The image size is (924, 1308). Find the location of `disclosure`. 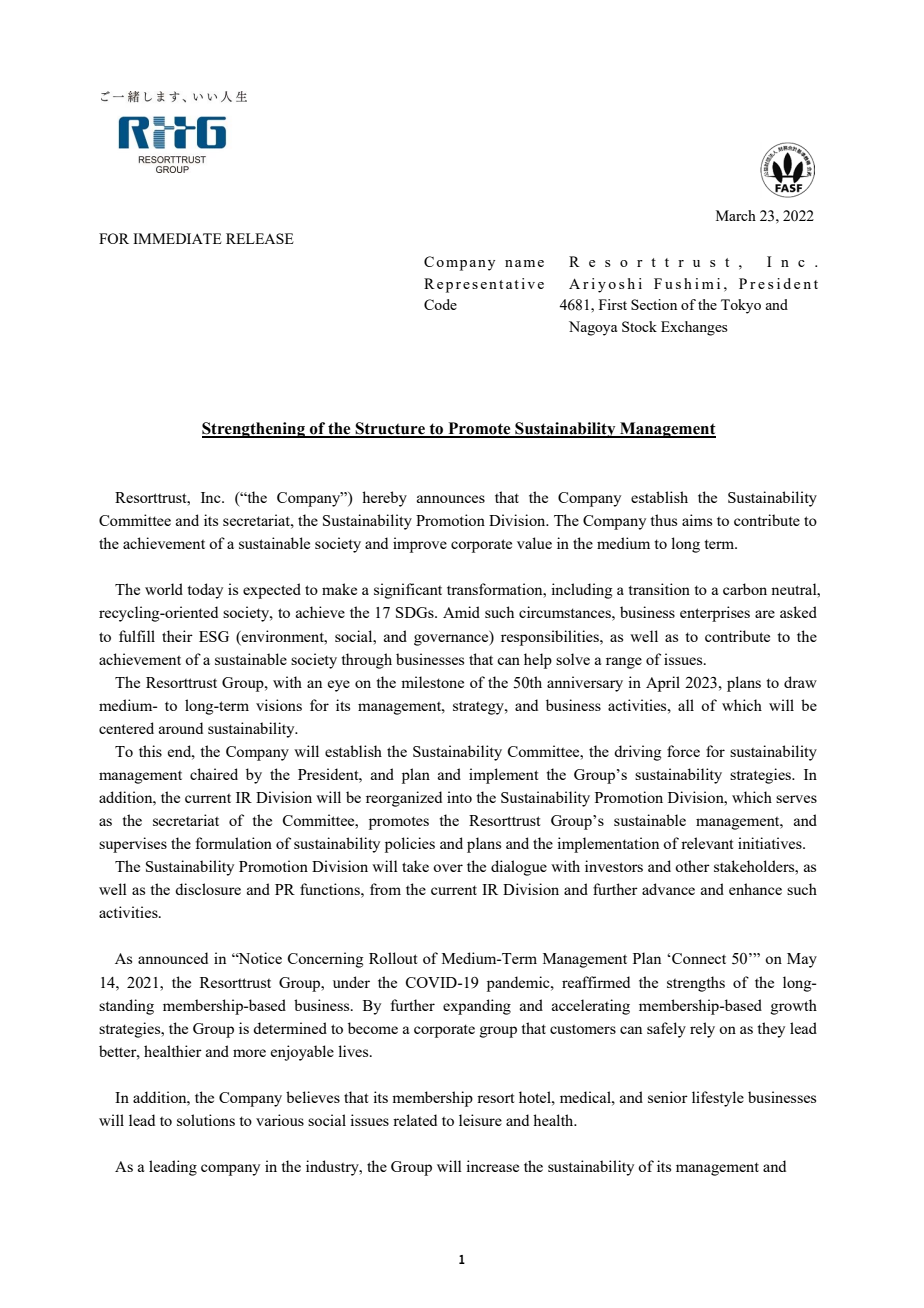

disclosure is located at coordinates (208, 889).
